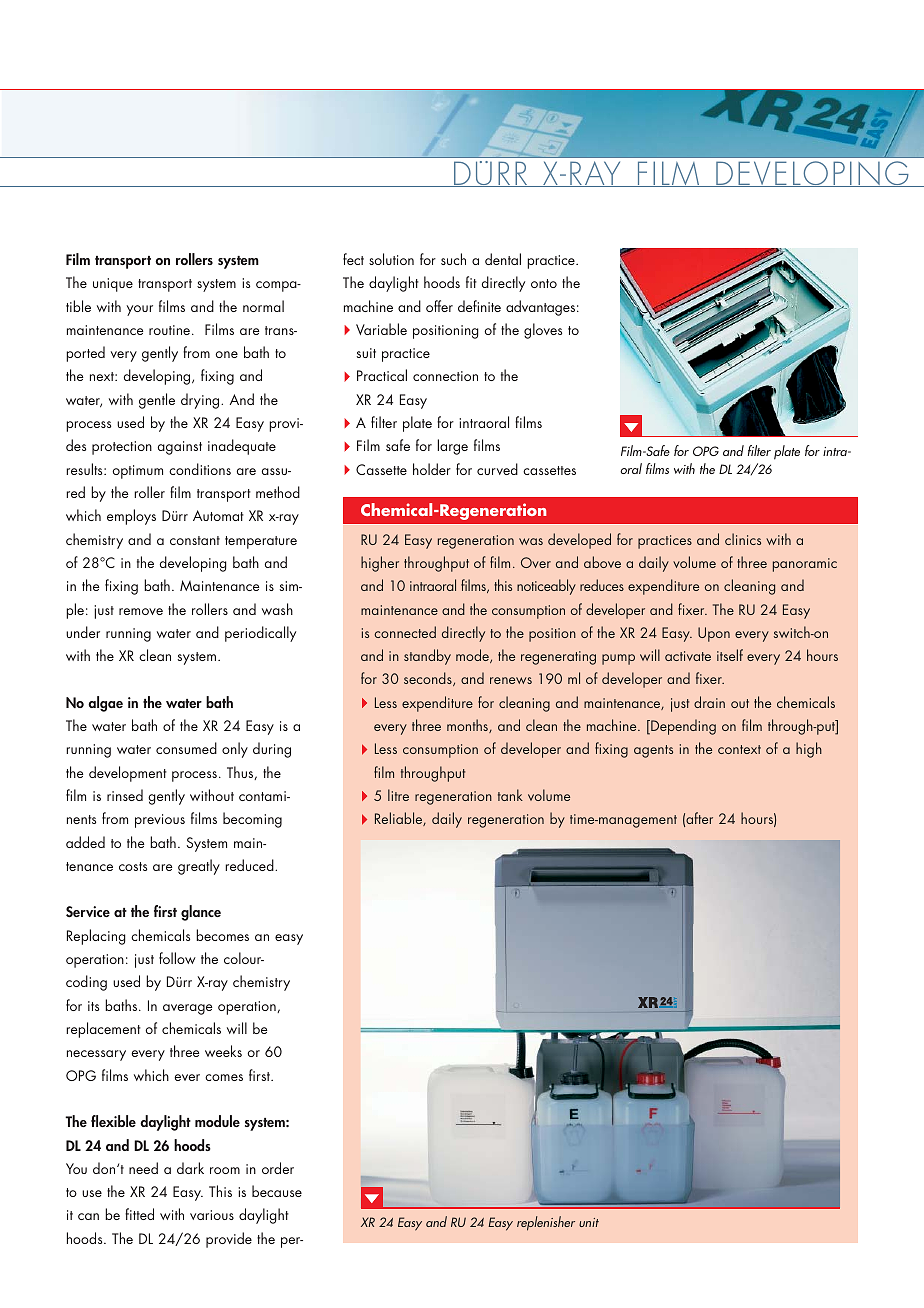 This screenshot has width=924, height=1308. I want to click on algae, so click(105, 704).
